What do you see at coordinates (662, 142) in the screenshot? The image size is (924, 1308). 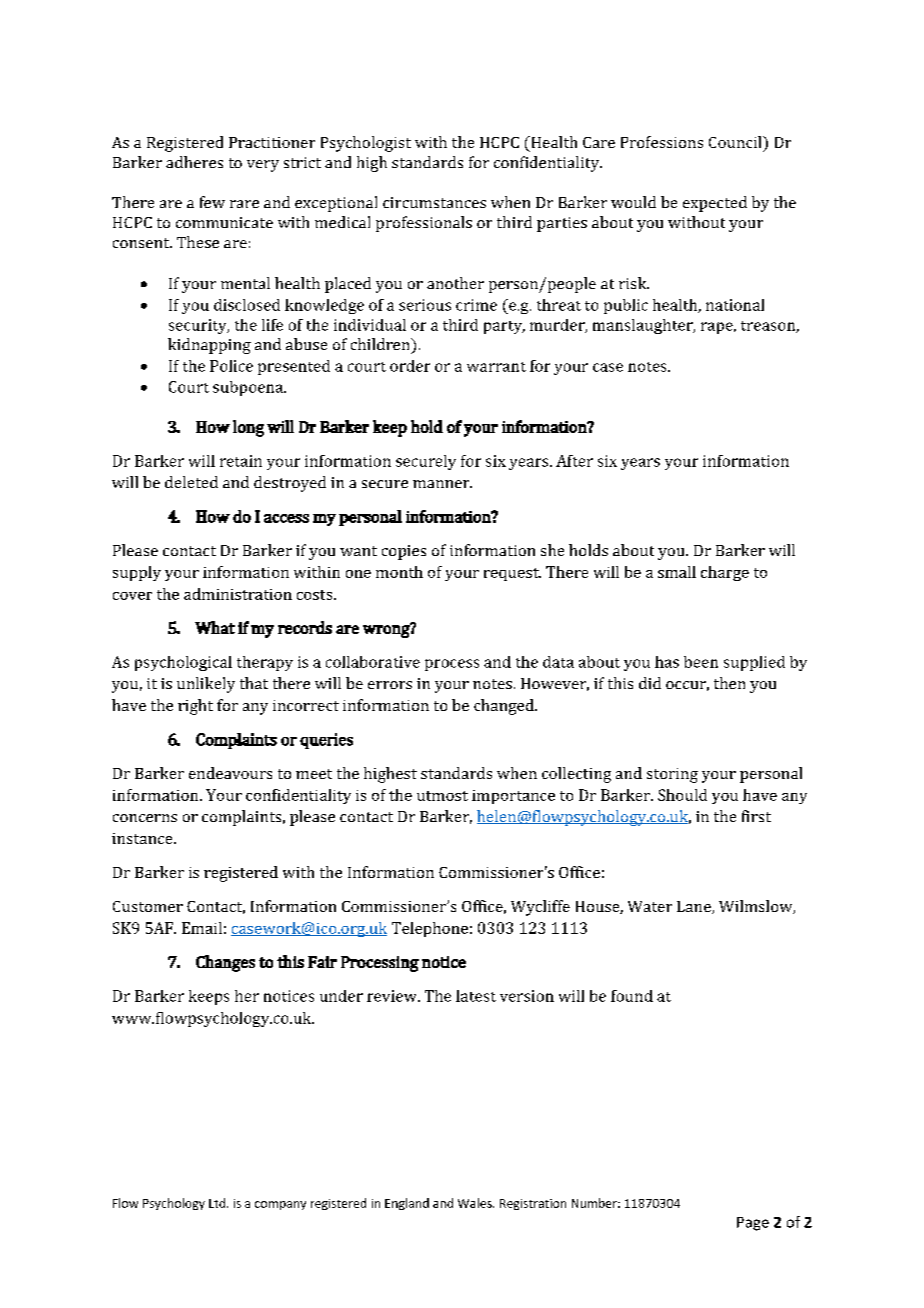 I see `Professions` at bounding box center [662, 142].
